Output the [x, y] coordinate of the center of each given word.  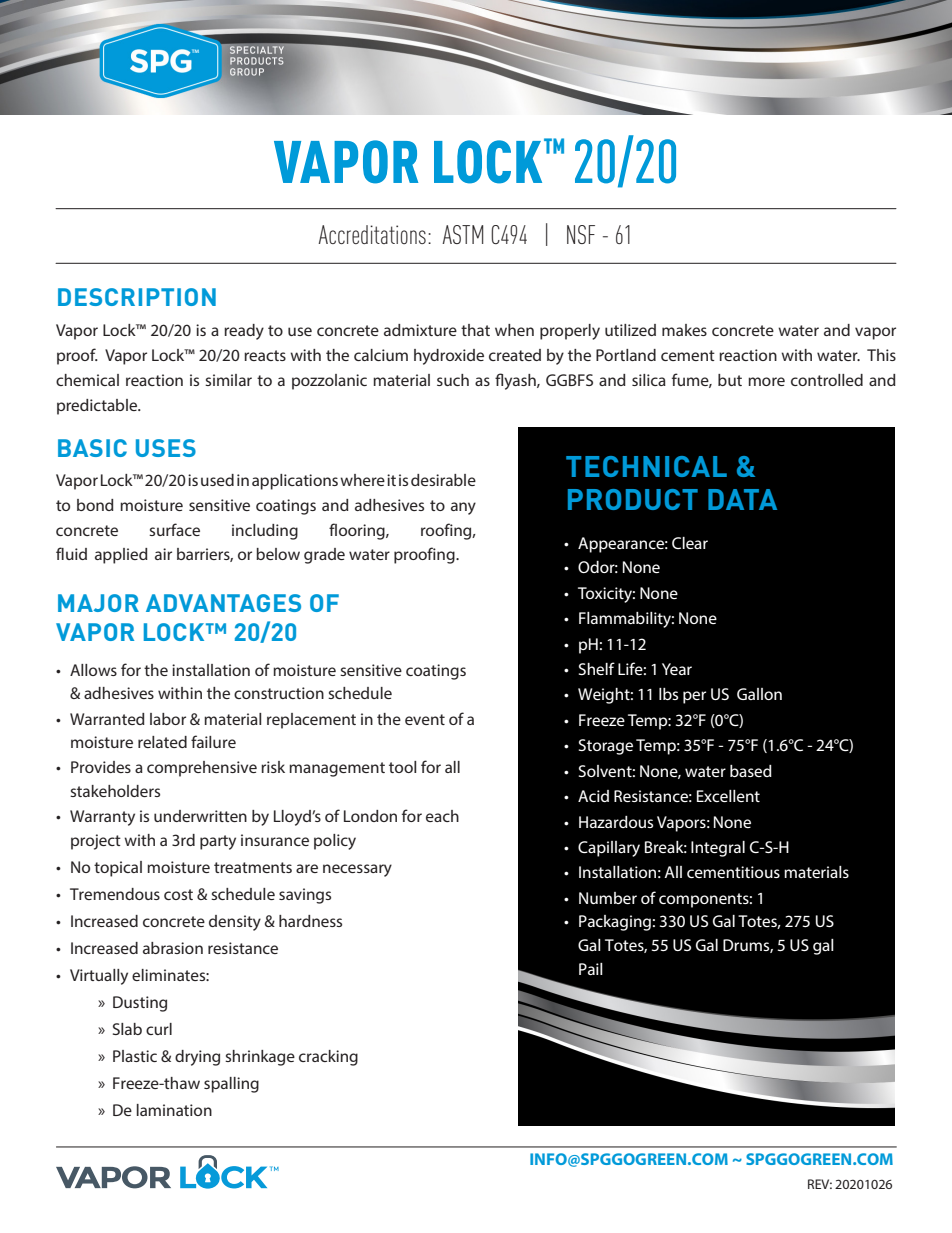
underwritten [200, 816]
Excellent [728, 796]
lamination [174, 1110]
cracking [328, 1058]
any [463, 508]
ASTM [462, 234]
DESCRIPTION [137, 297]
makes [684, 330]
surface [174, 529]
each [442, 816]
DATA [742, 499]
